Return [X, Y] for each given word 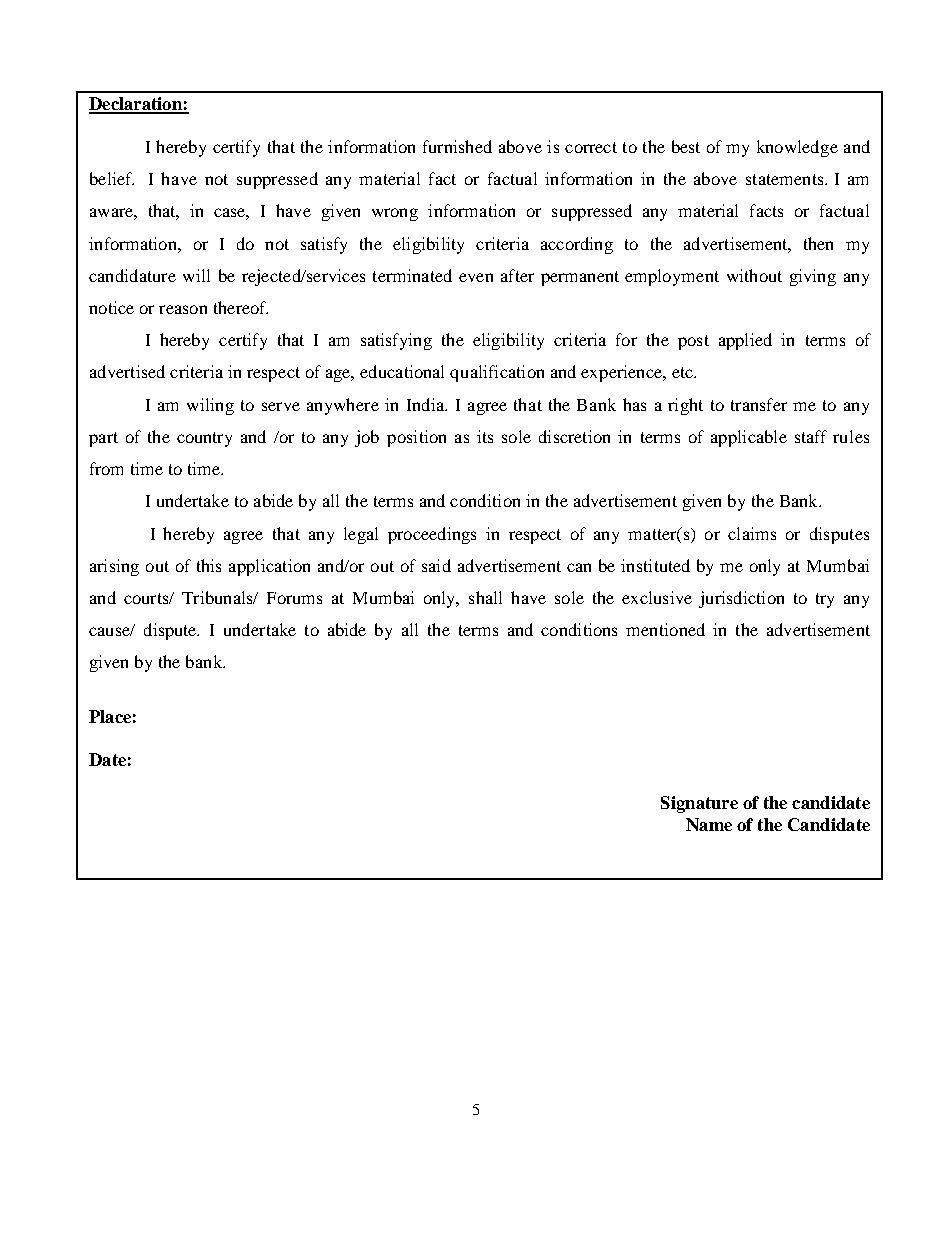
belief [112, 178]
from [106, 468]
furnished [457, 146]
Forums [294, 598]
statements [786, 179]
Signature [699, 804]
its [485, 436]
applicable [749, 438]
